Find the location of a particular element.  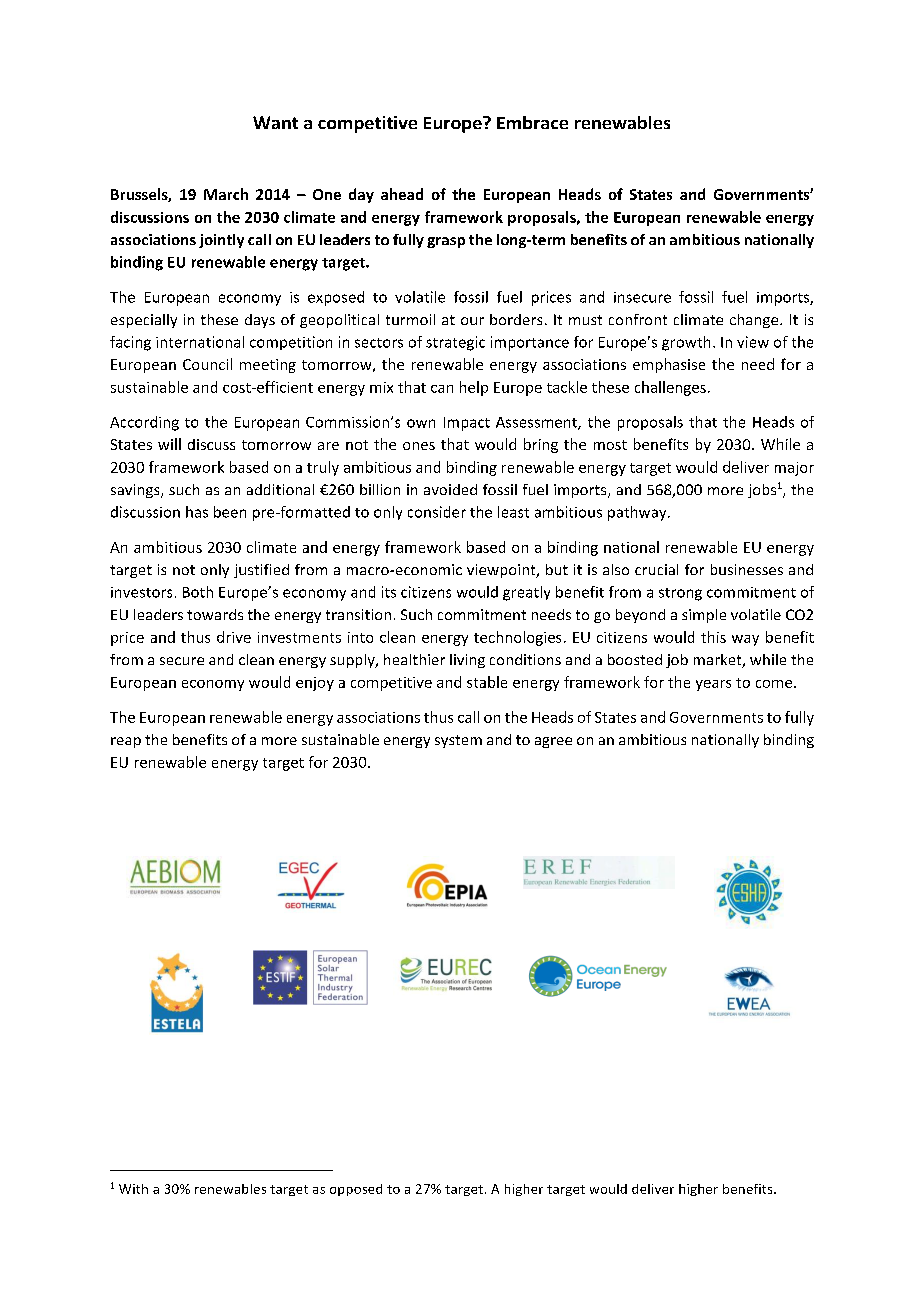

pathway is located at coordinates (638, 513).
